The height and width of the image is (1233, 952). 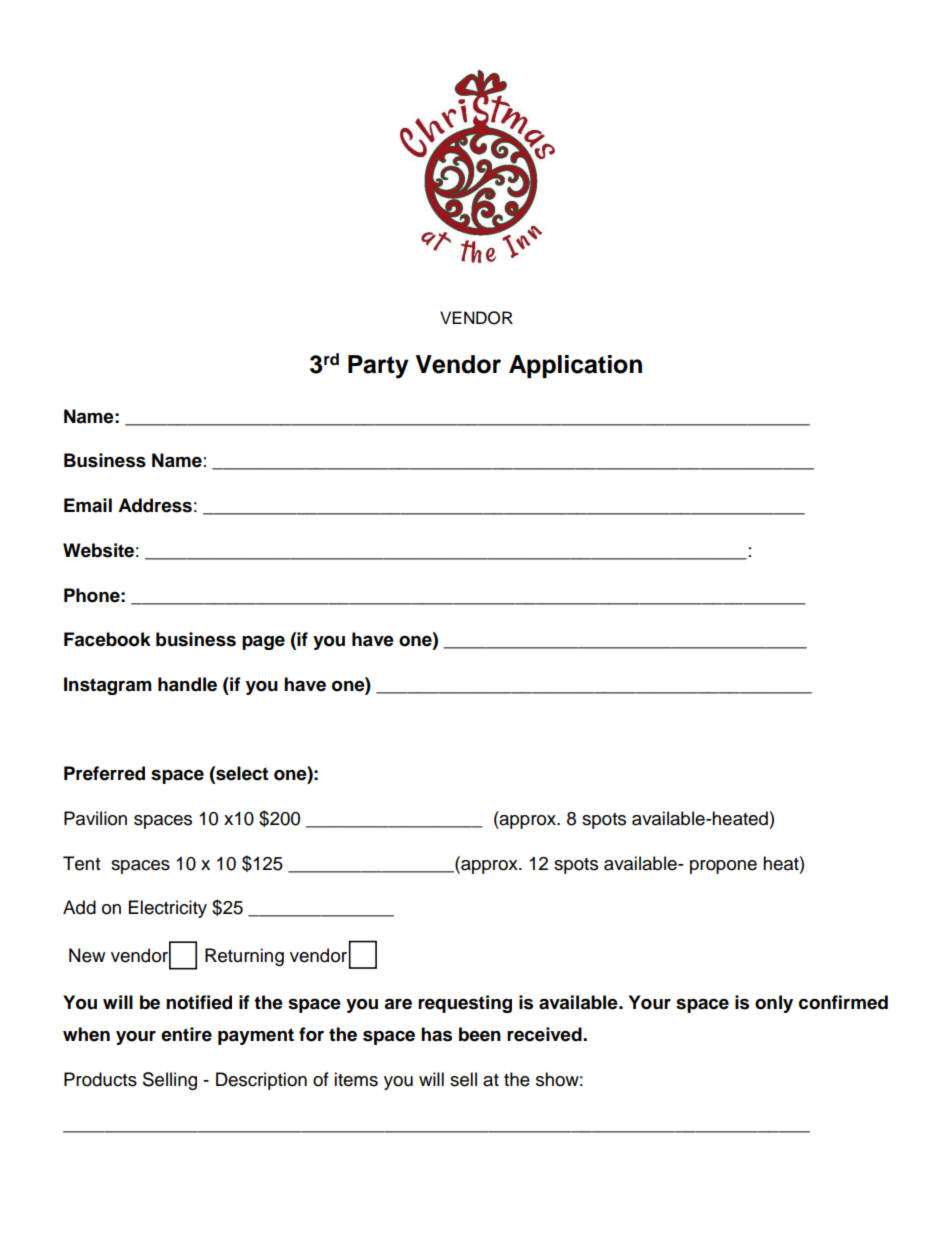 I want to click on Facebook, so click(x=107, y=639).
